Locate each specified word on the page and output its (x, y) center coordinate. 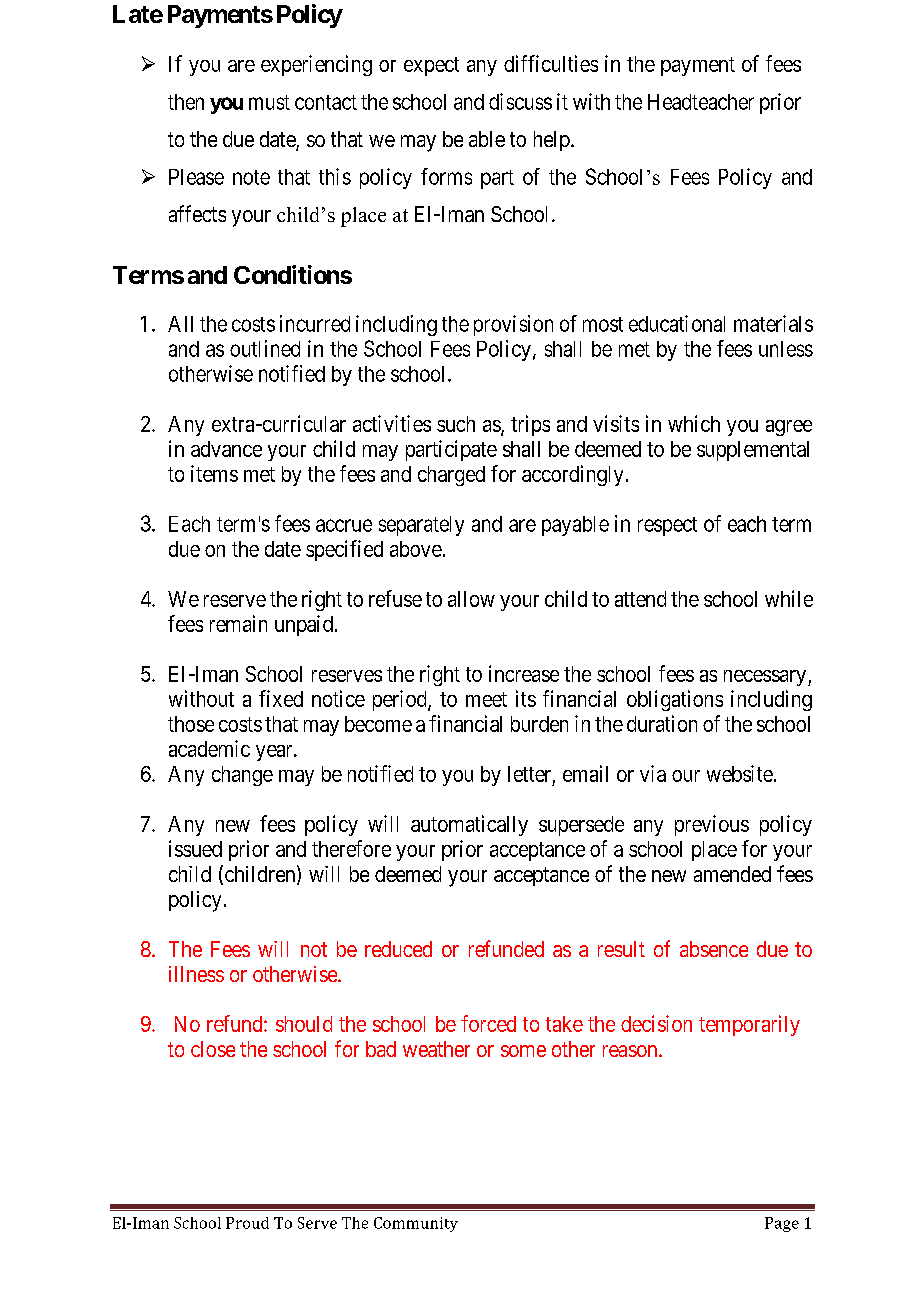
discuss (520, 101)
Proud (247, 1223)
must (269, 102)
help (553, 141)
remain (238, 623)
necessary (766, 678)
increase (524, 673)
